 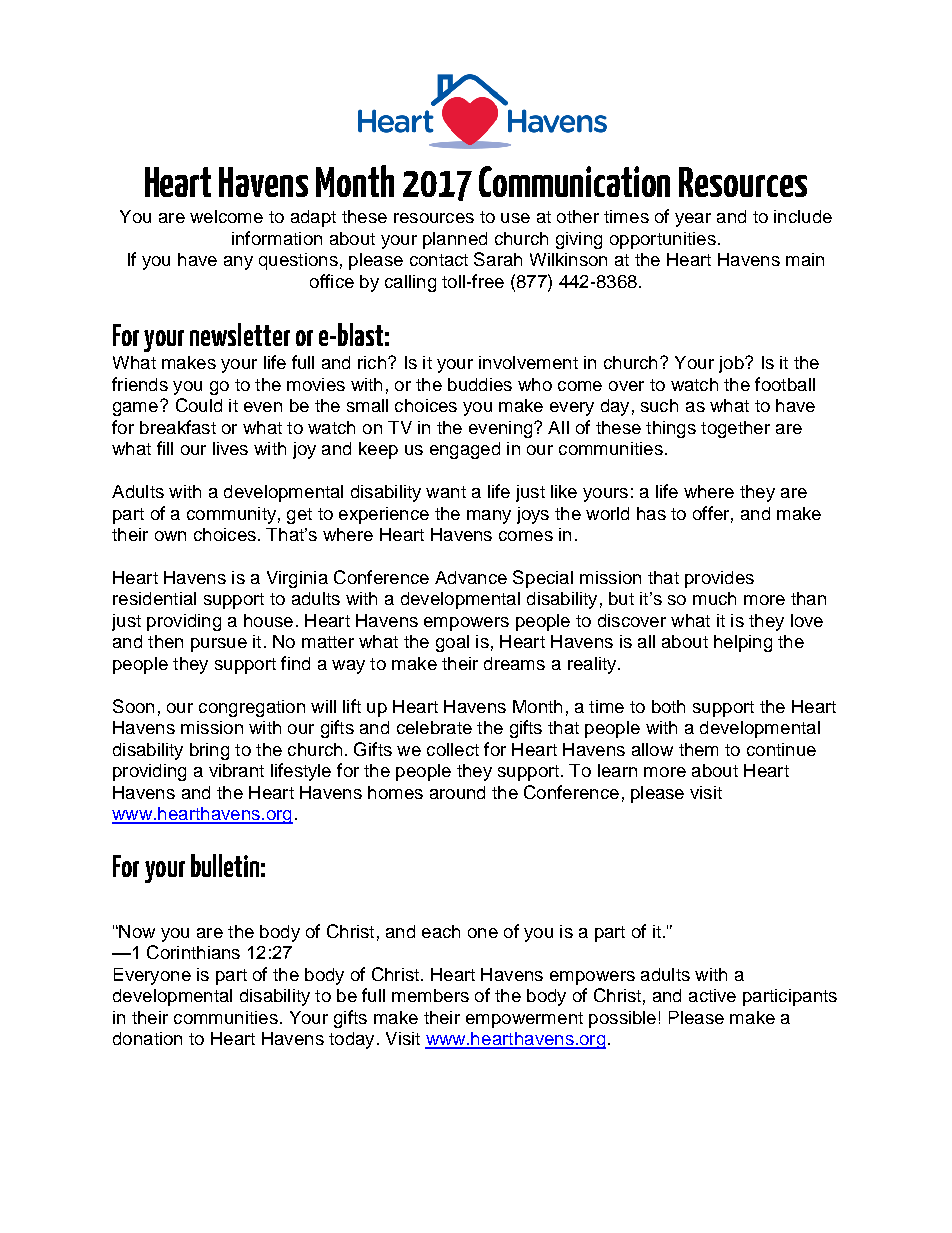 I want to click on much, so click(x=714, y=598).
